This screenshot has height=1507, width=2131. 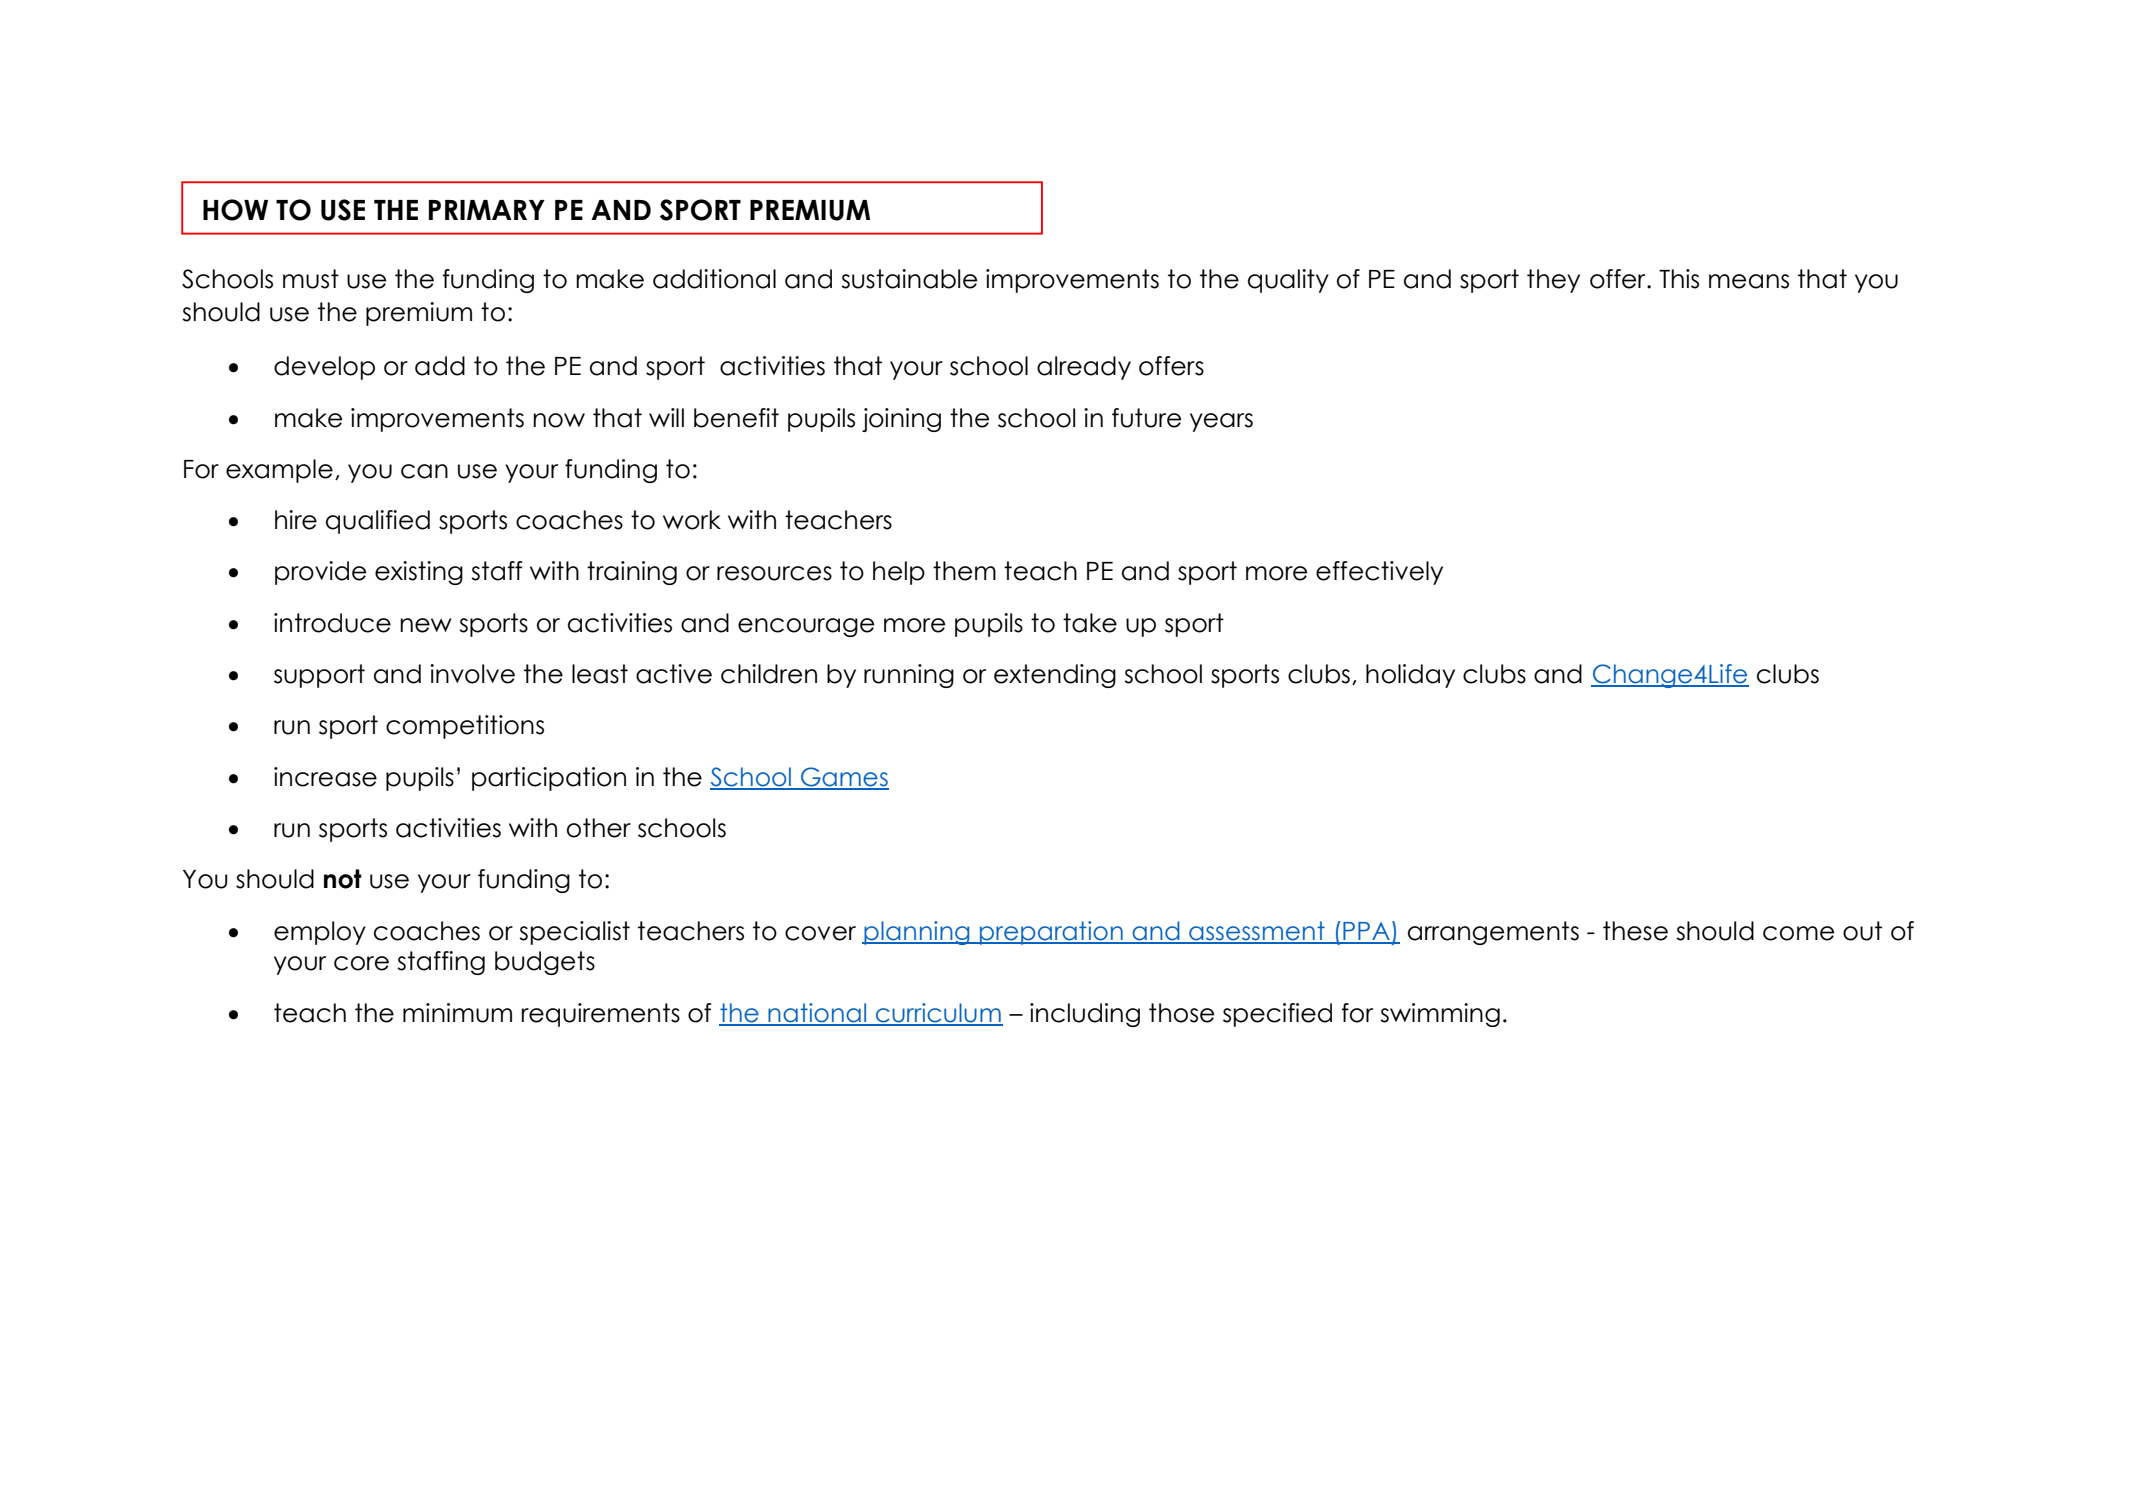 I want to click on This, so click(x=1679, y=279).
